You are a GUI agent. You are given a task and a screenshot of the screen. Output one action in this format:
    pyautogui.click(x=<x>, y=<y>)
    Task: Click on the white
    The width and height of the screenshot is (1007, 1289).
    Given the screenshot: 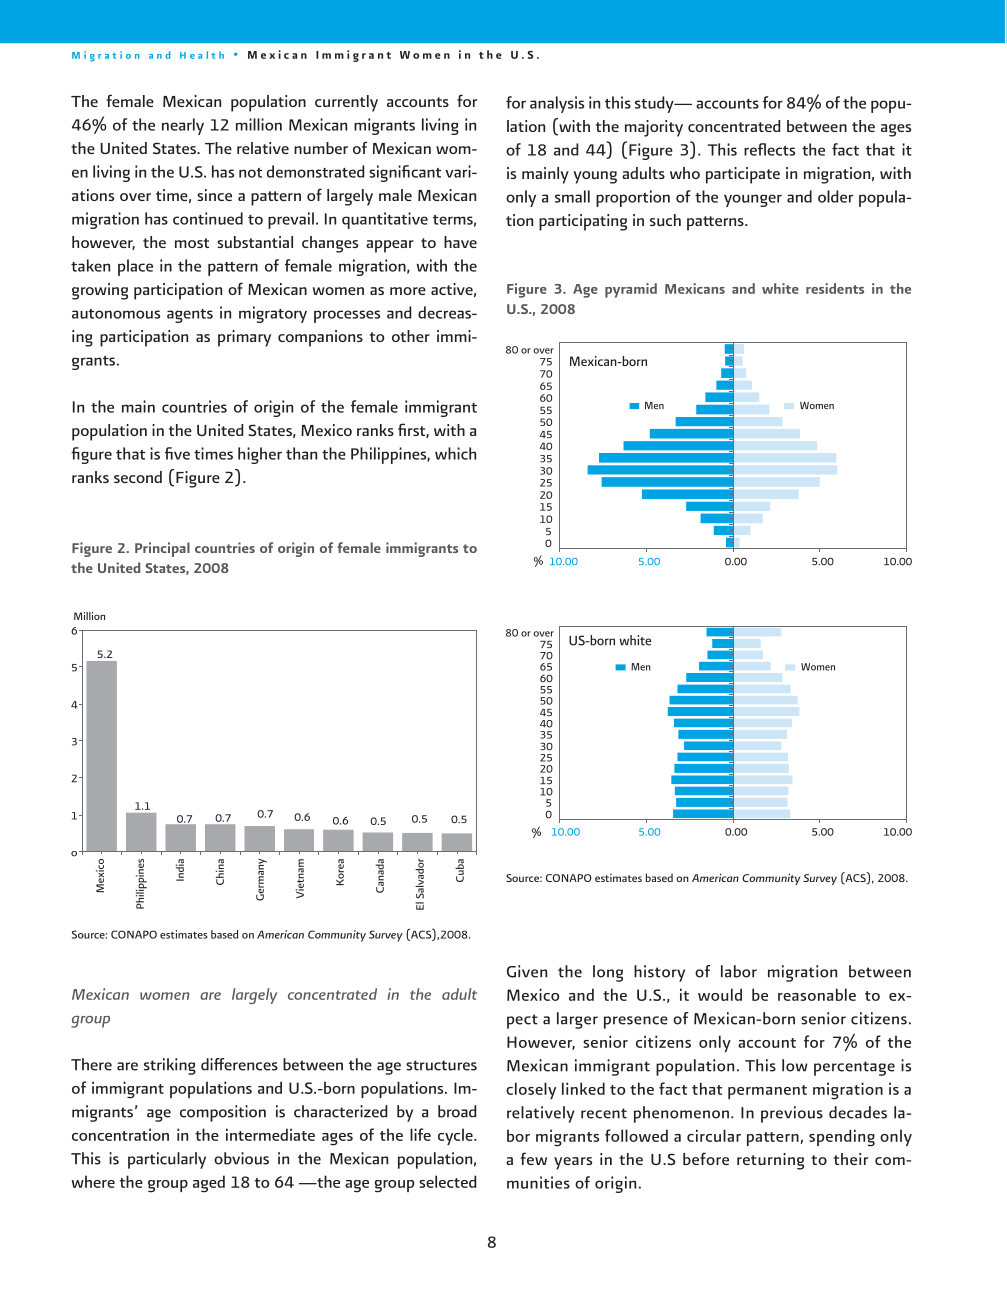 What is the action you would take?
    pyautogui.click(x=780, y=288)
